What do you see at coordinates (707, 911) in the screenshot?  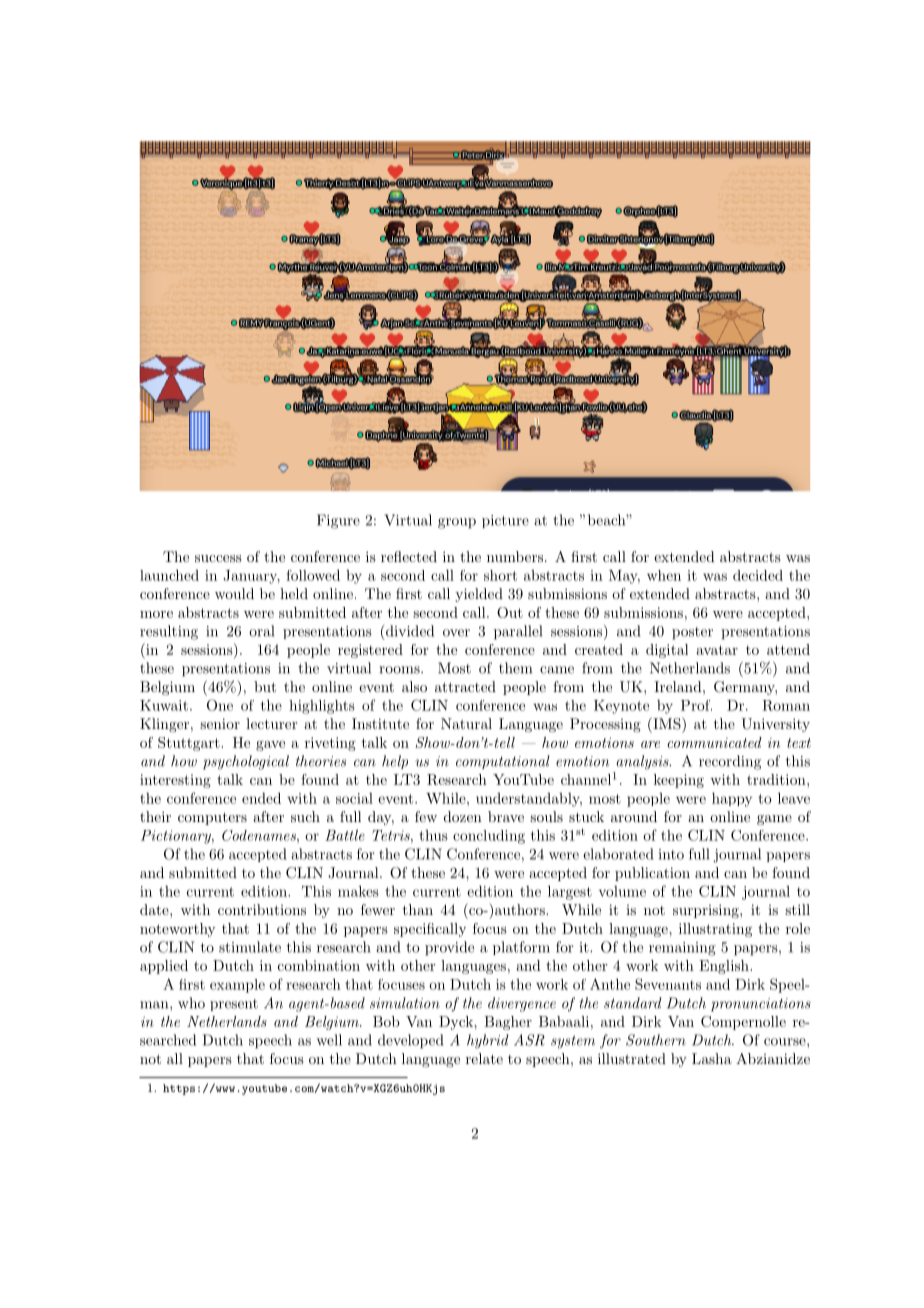 I see `surprising` at bounding box center [707, 911].
